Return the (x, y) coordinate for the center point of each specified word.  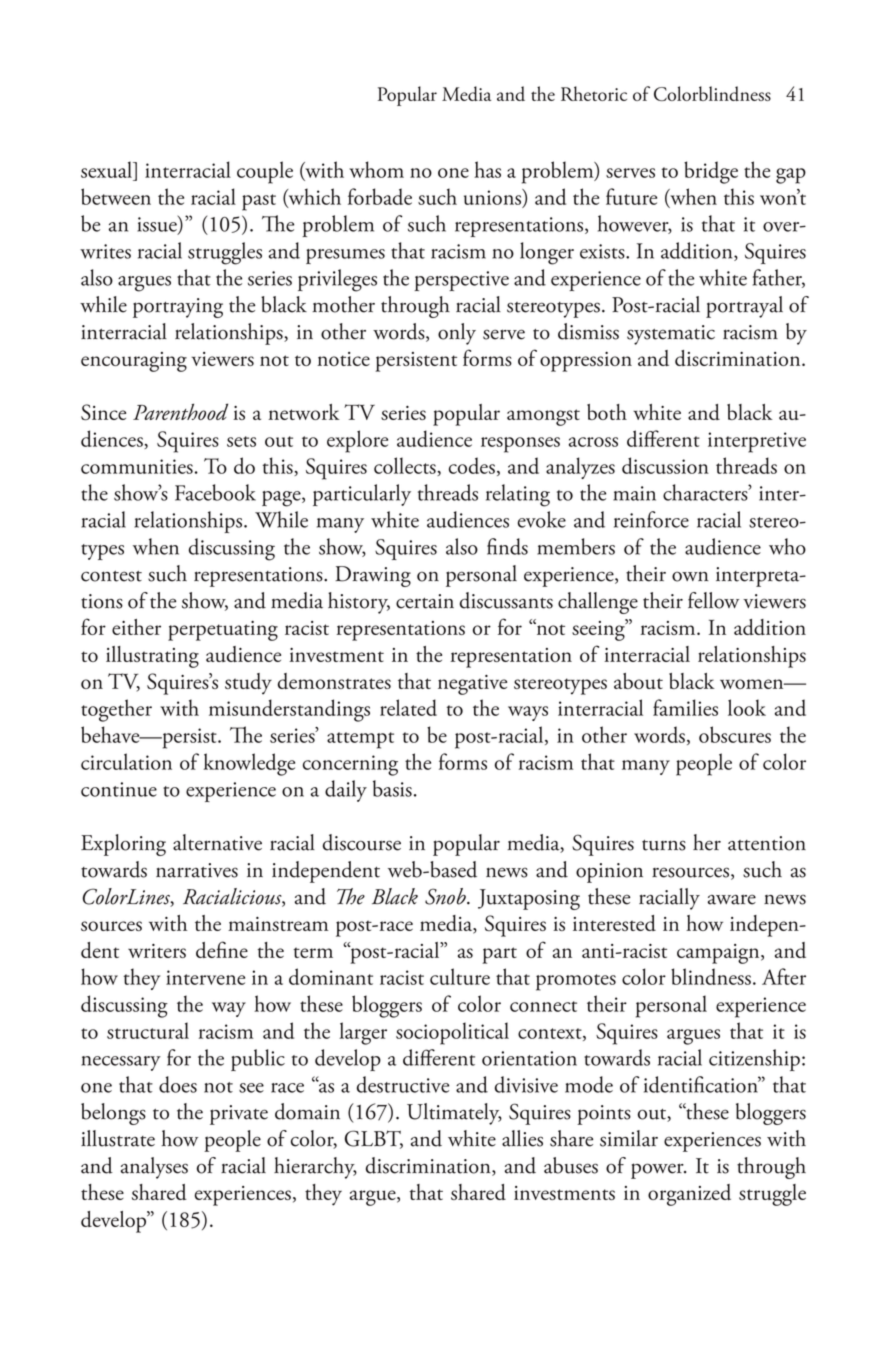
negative (472, 685)
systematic (671, 335)
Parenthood (180, 411)
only (457, 334)
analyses (154, 1168)
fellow (713, 600)
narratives (197, 870)
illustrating (152, 657)
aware (732, 899)
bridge (711, 172)
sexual (108, 171)
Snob (446, 896)
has (487, 169)
